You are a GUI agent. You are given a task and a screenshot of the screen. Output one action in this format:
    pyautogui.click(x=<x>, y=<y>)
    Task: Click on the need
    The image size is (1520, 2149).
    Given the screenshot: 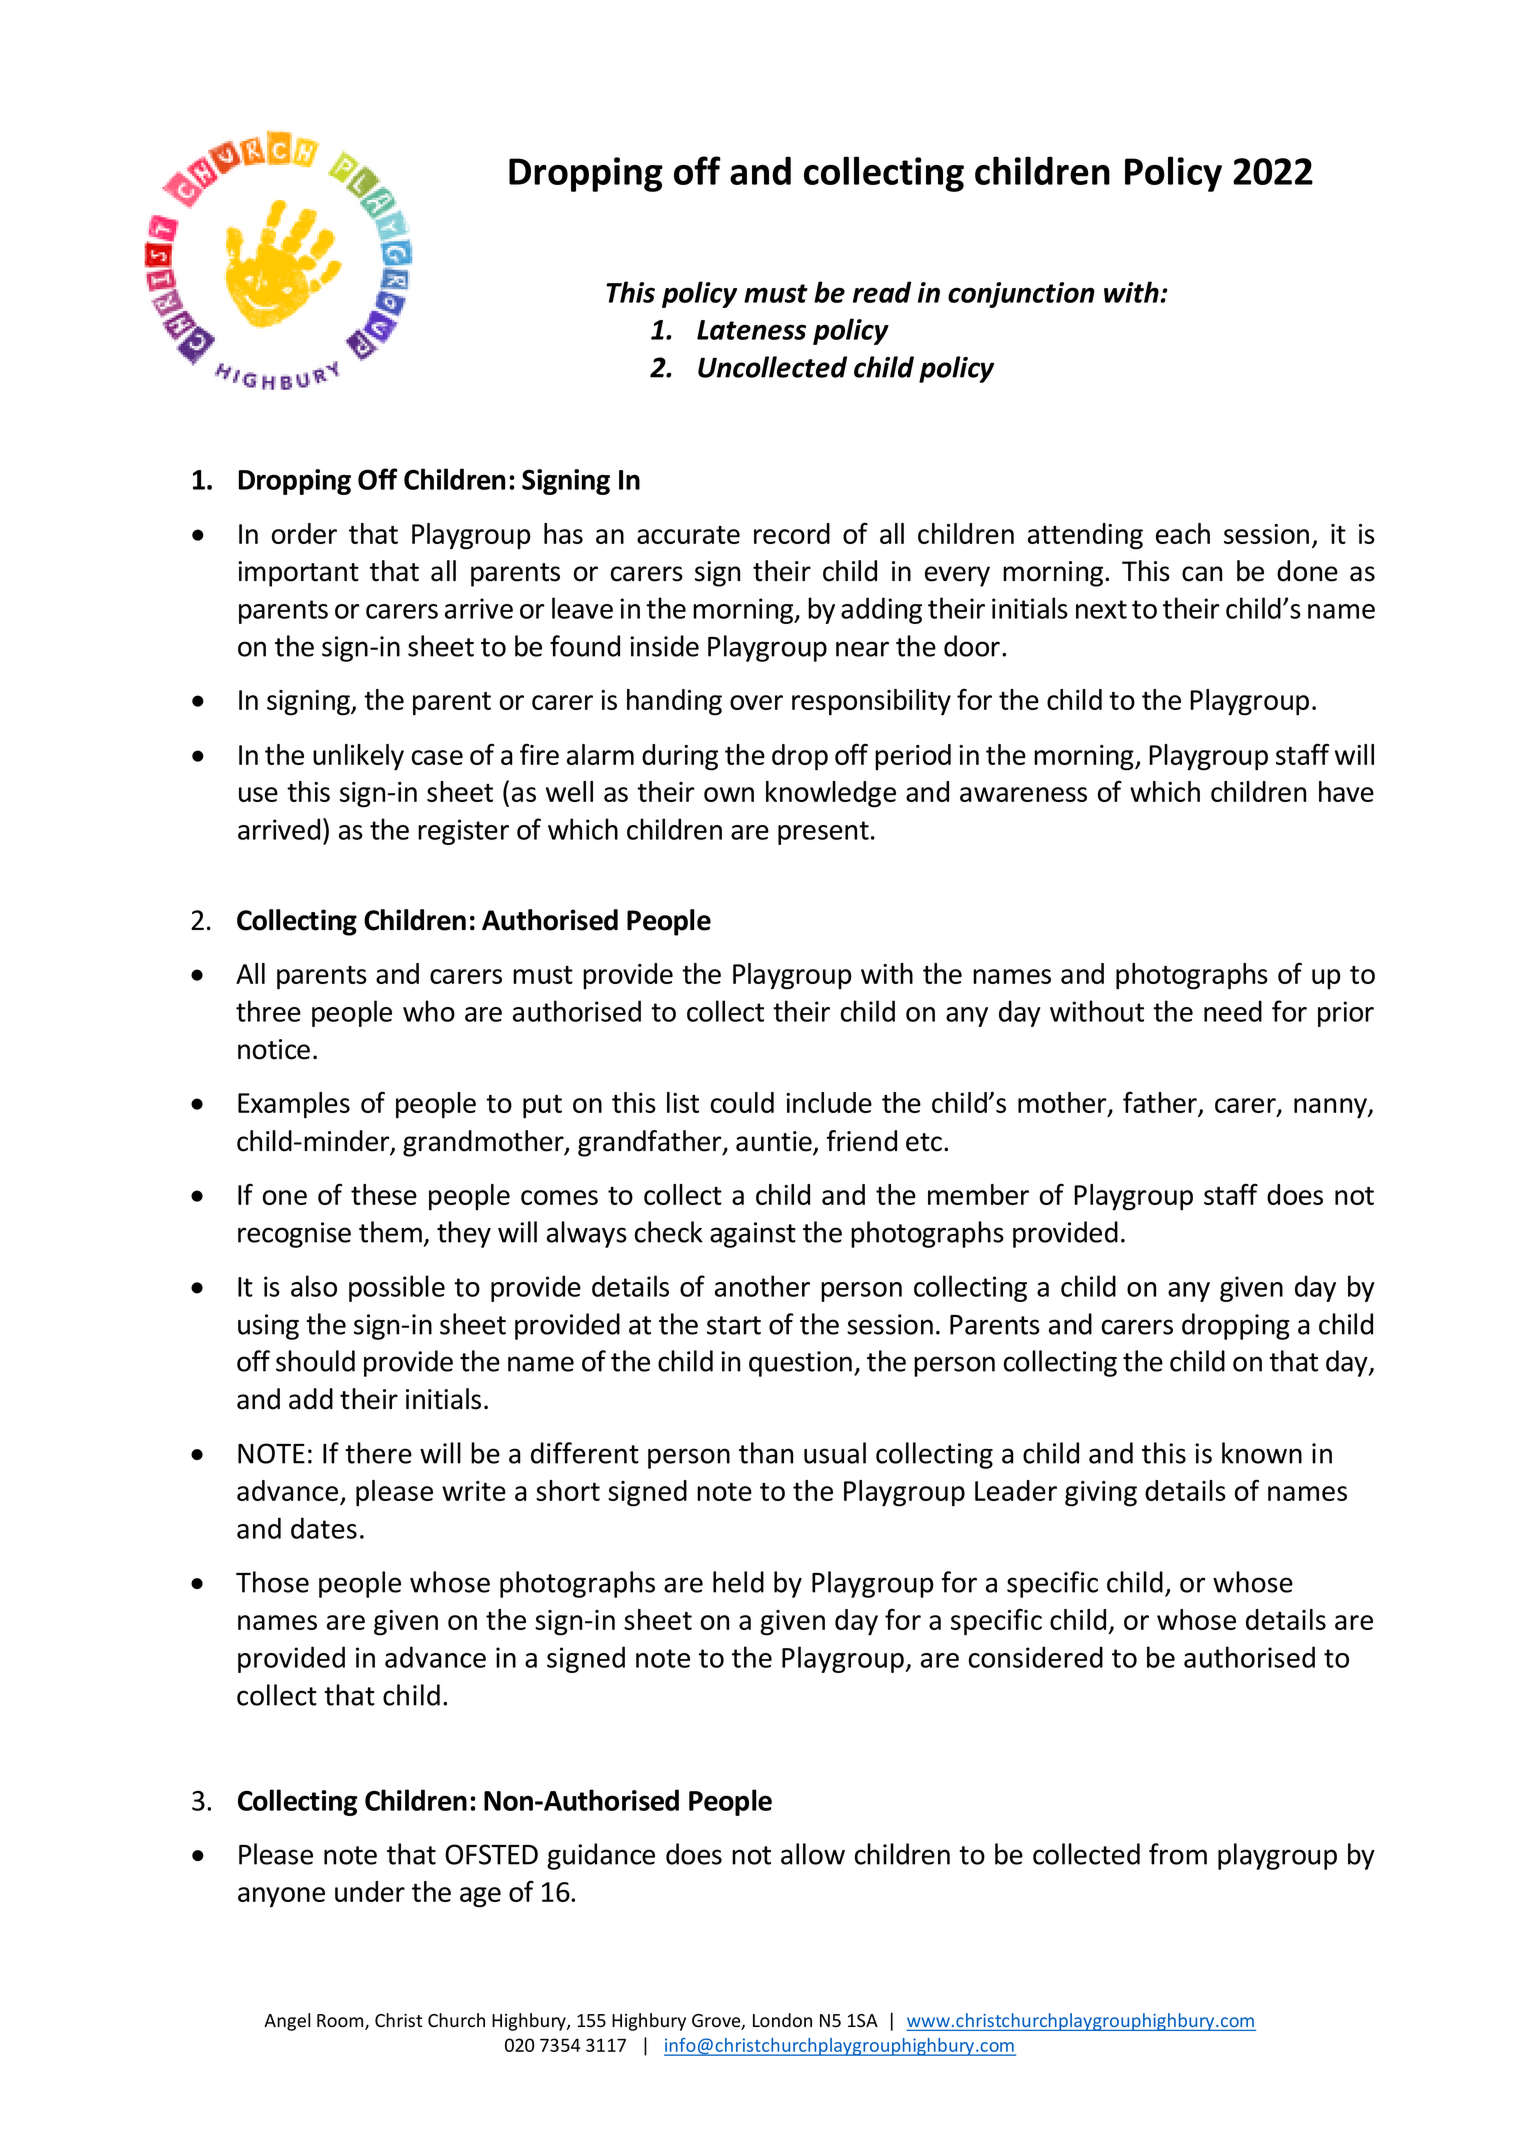 What is the action you would take?
    pyautogui.click(x=1233, y=1011)
